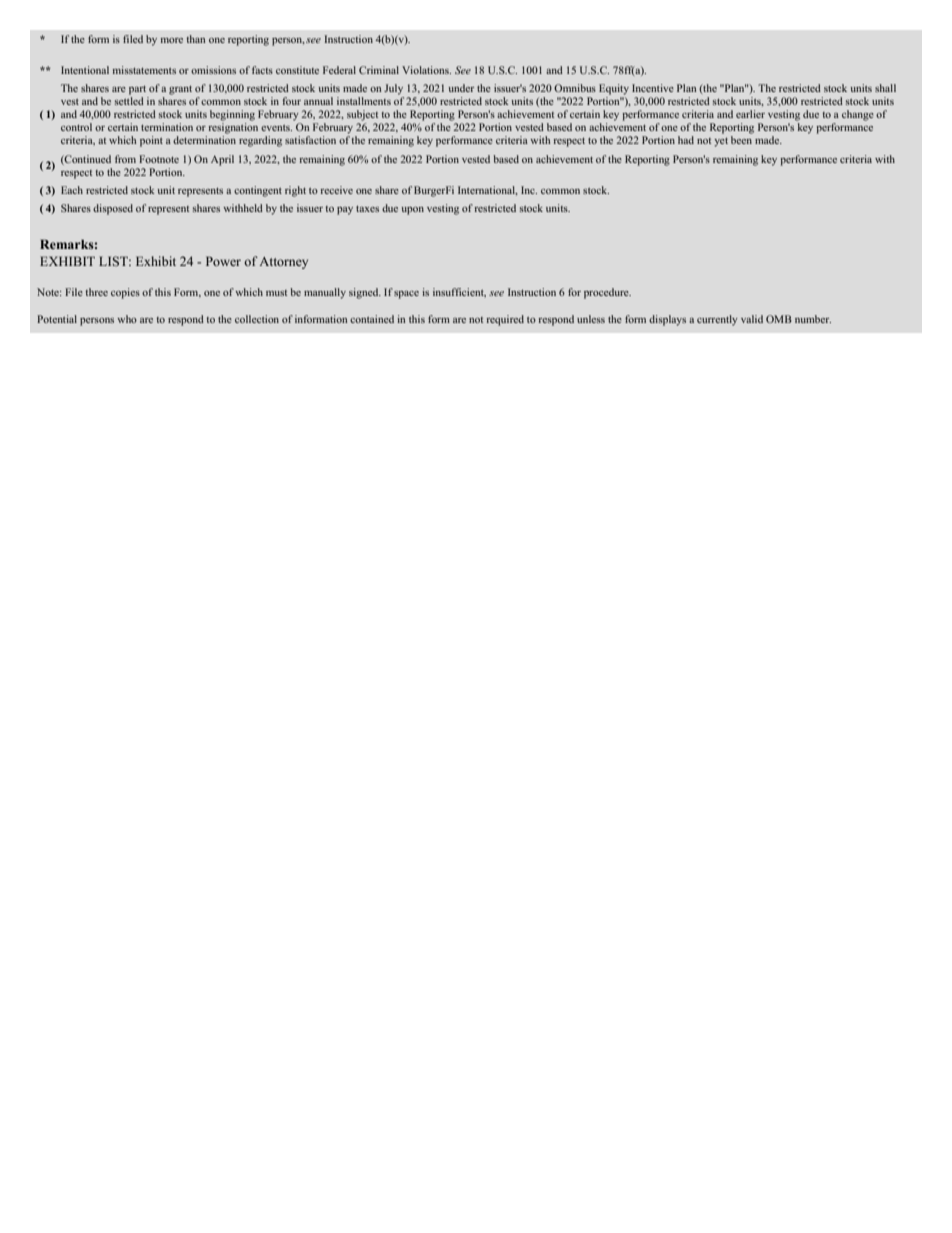 The width and height of the screenshot is (952, 1233). I want to click on Each, so click(72, 190).
